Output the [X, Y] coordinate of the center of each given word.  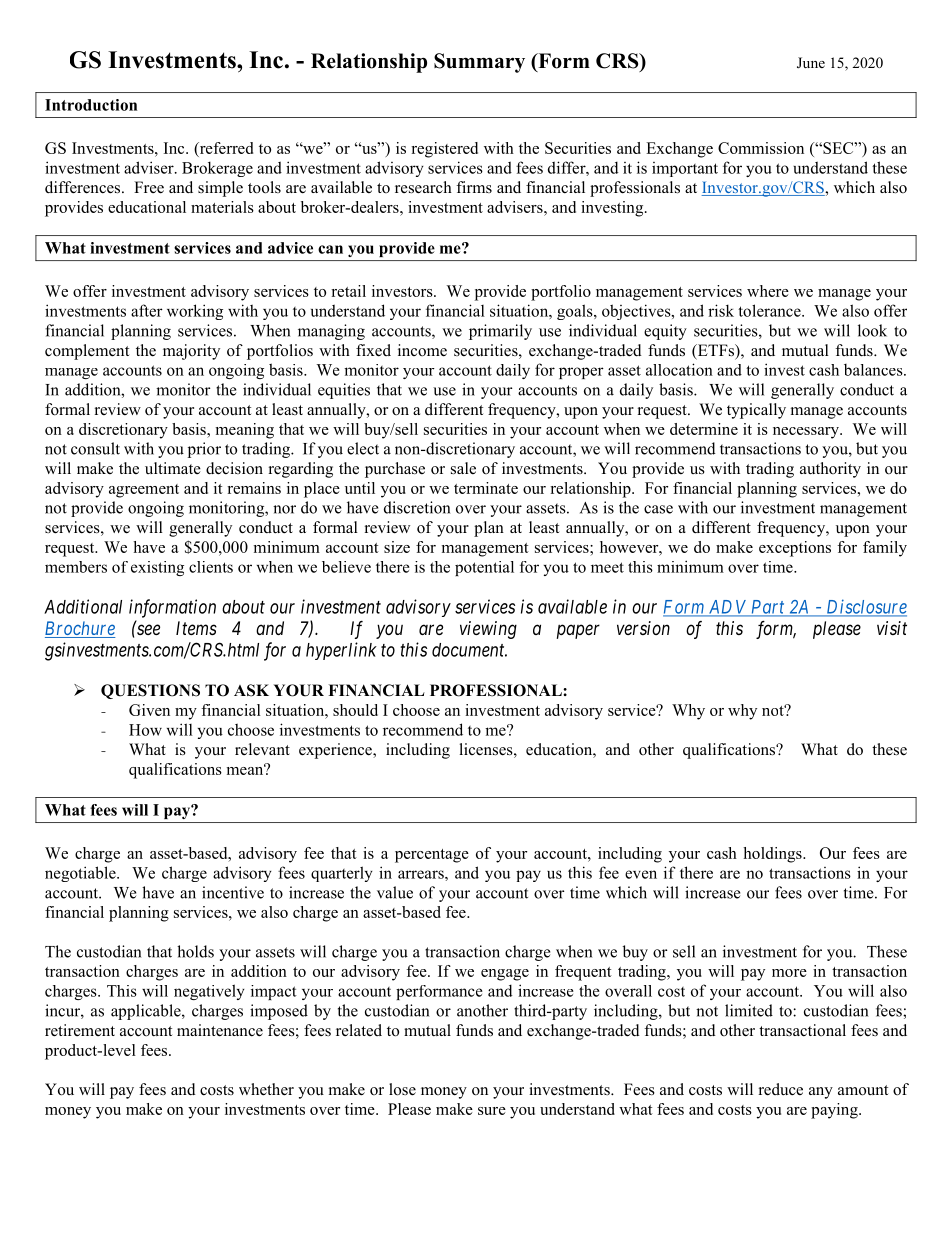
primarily [500, 332]
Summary [479, 63]
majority [191, 352]
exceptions [795, 549]
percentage [432, 856]
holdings [773, 855]
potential [484, 568]
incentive [233, 892]
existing [157, 568]
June [811, 63]
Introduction [91, 105]
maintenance [220, 1030]
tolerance [770, 310]
